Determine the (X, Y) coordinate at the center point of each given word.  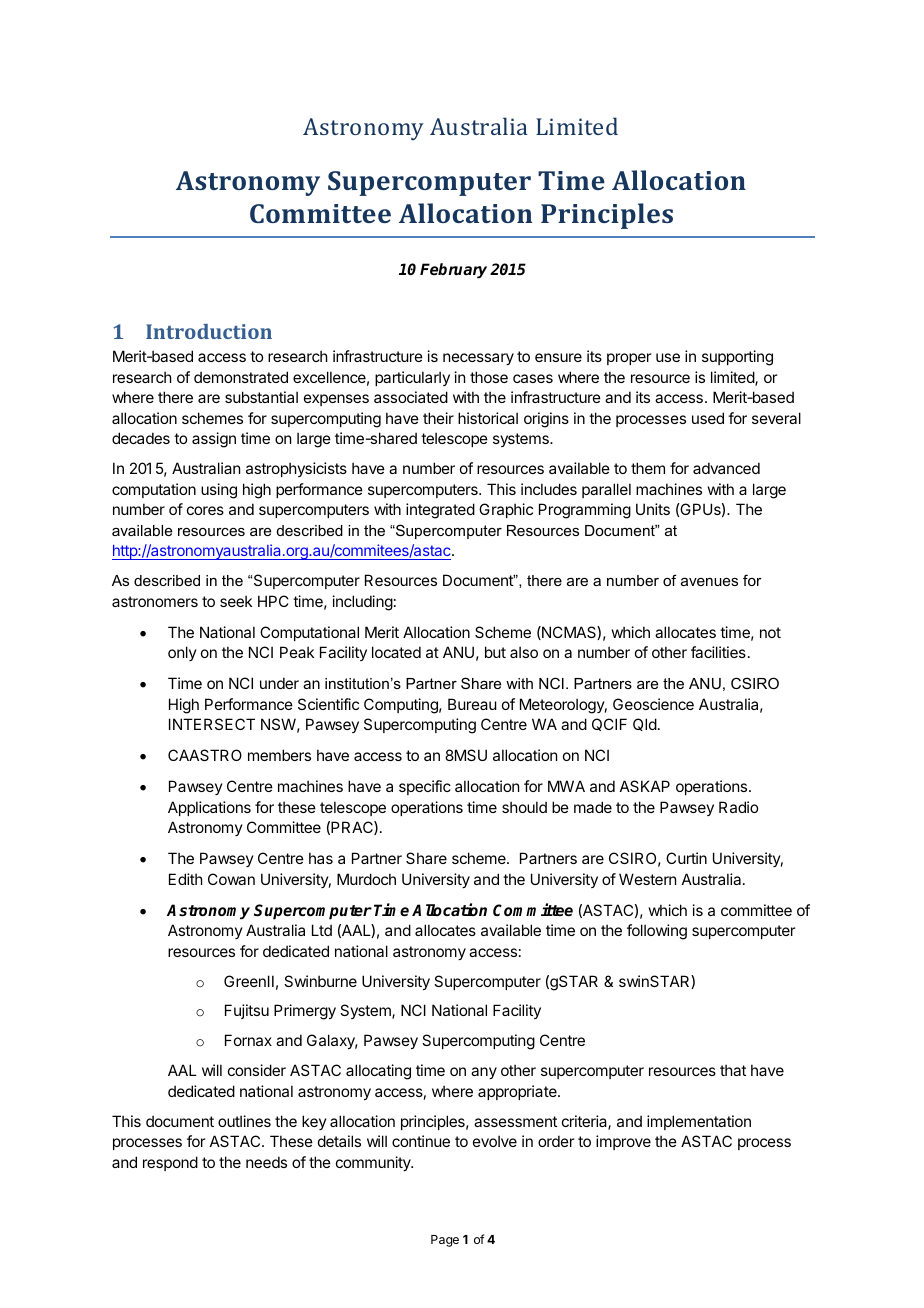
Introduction (209, 331)
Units (653, 509)
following (657, 932)
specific (425, 787)
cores (205, 510)
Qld (645, 724)
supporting (737, 358)
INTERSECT (212, 724)
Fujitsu (247, 1011)
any (484, 1073)
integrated (440, 511)
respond (170, 1163)
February (453, 271)
